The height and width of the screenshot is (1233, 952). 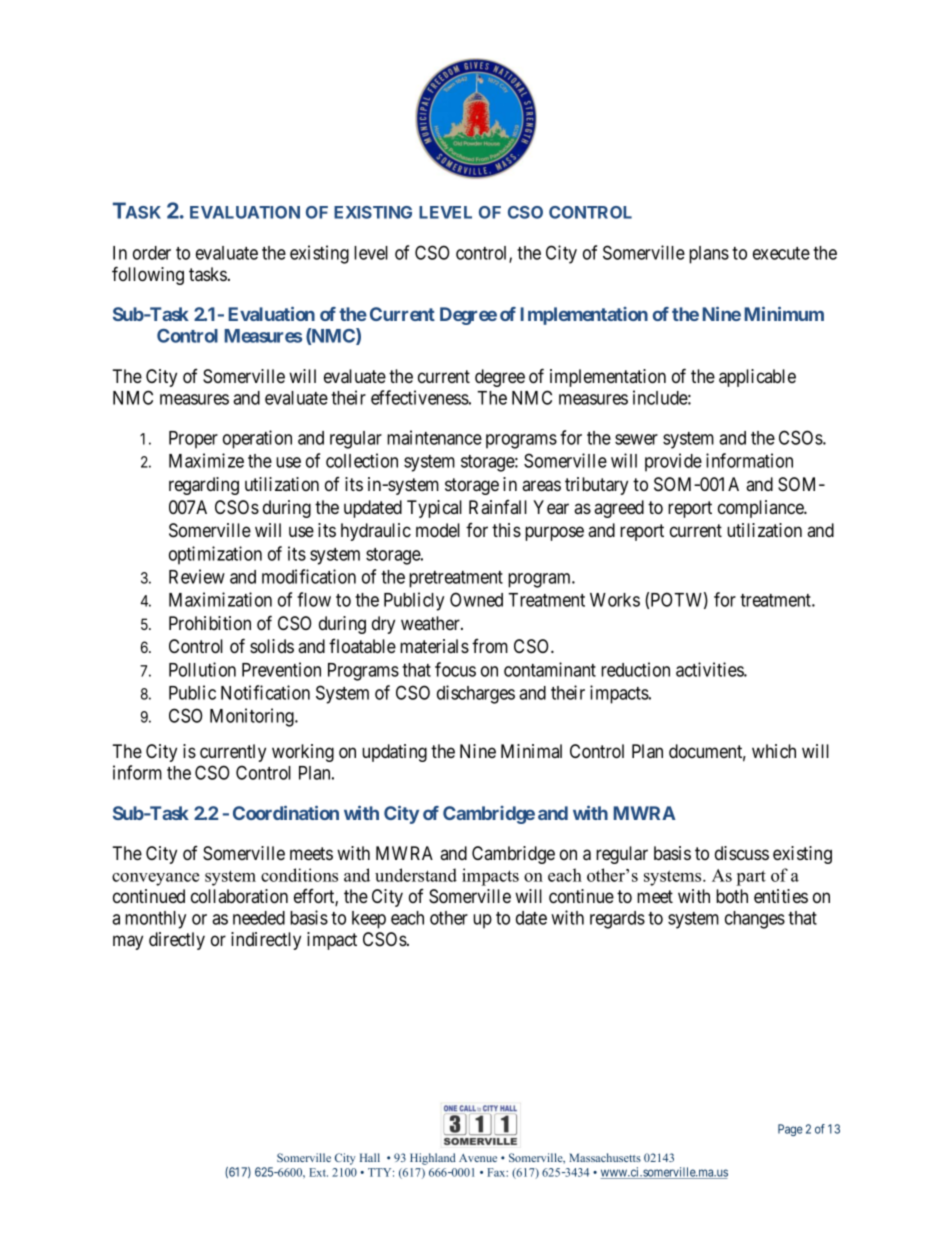 What do you see at coordinates (434, 437) in the screenshot?
I see `maintenance` at bounding box center [434, 437].
